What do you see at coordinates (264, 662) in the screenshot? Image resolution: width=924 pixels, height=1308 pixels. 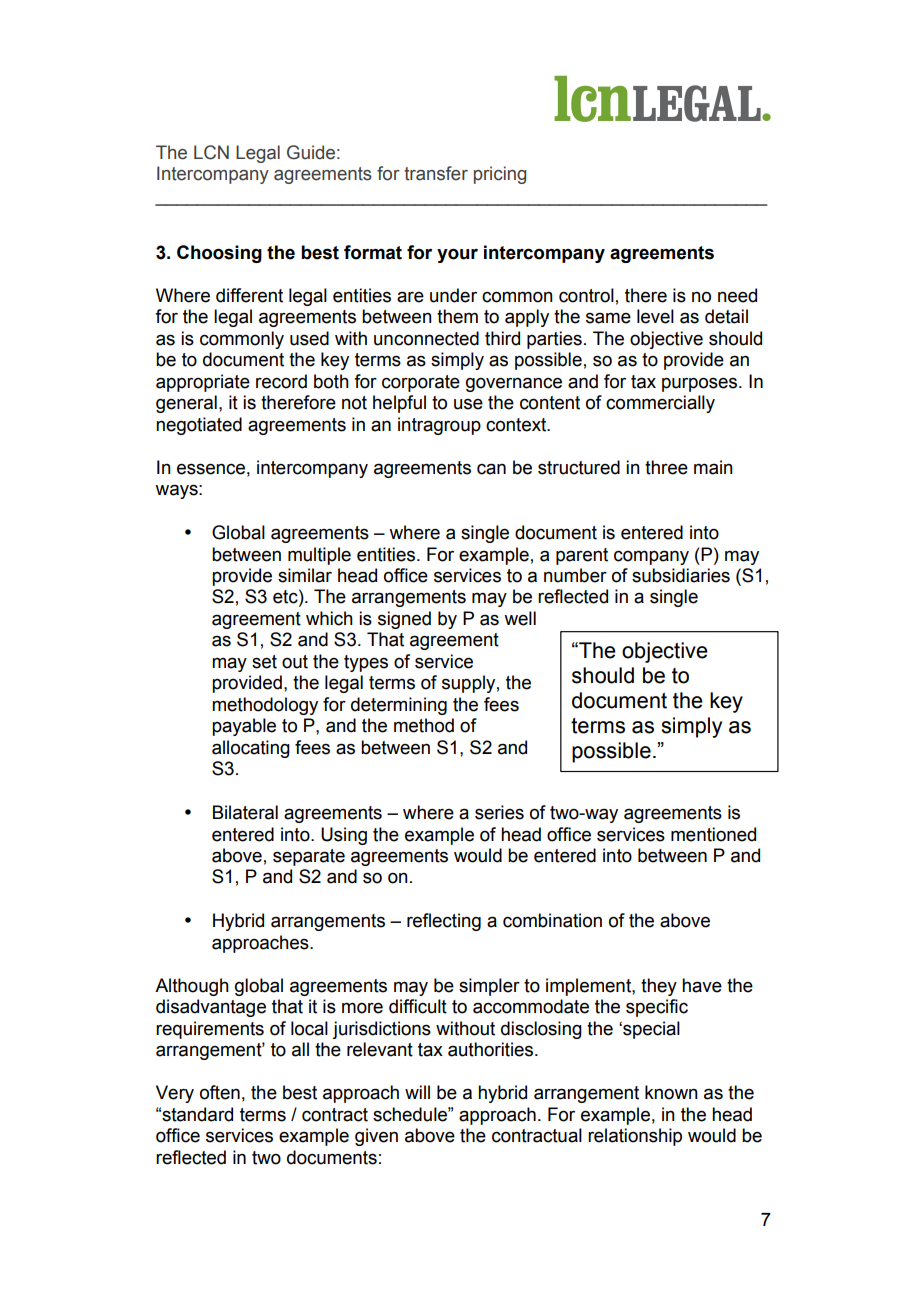 I see `set` at bounding box center [264, 662].
